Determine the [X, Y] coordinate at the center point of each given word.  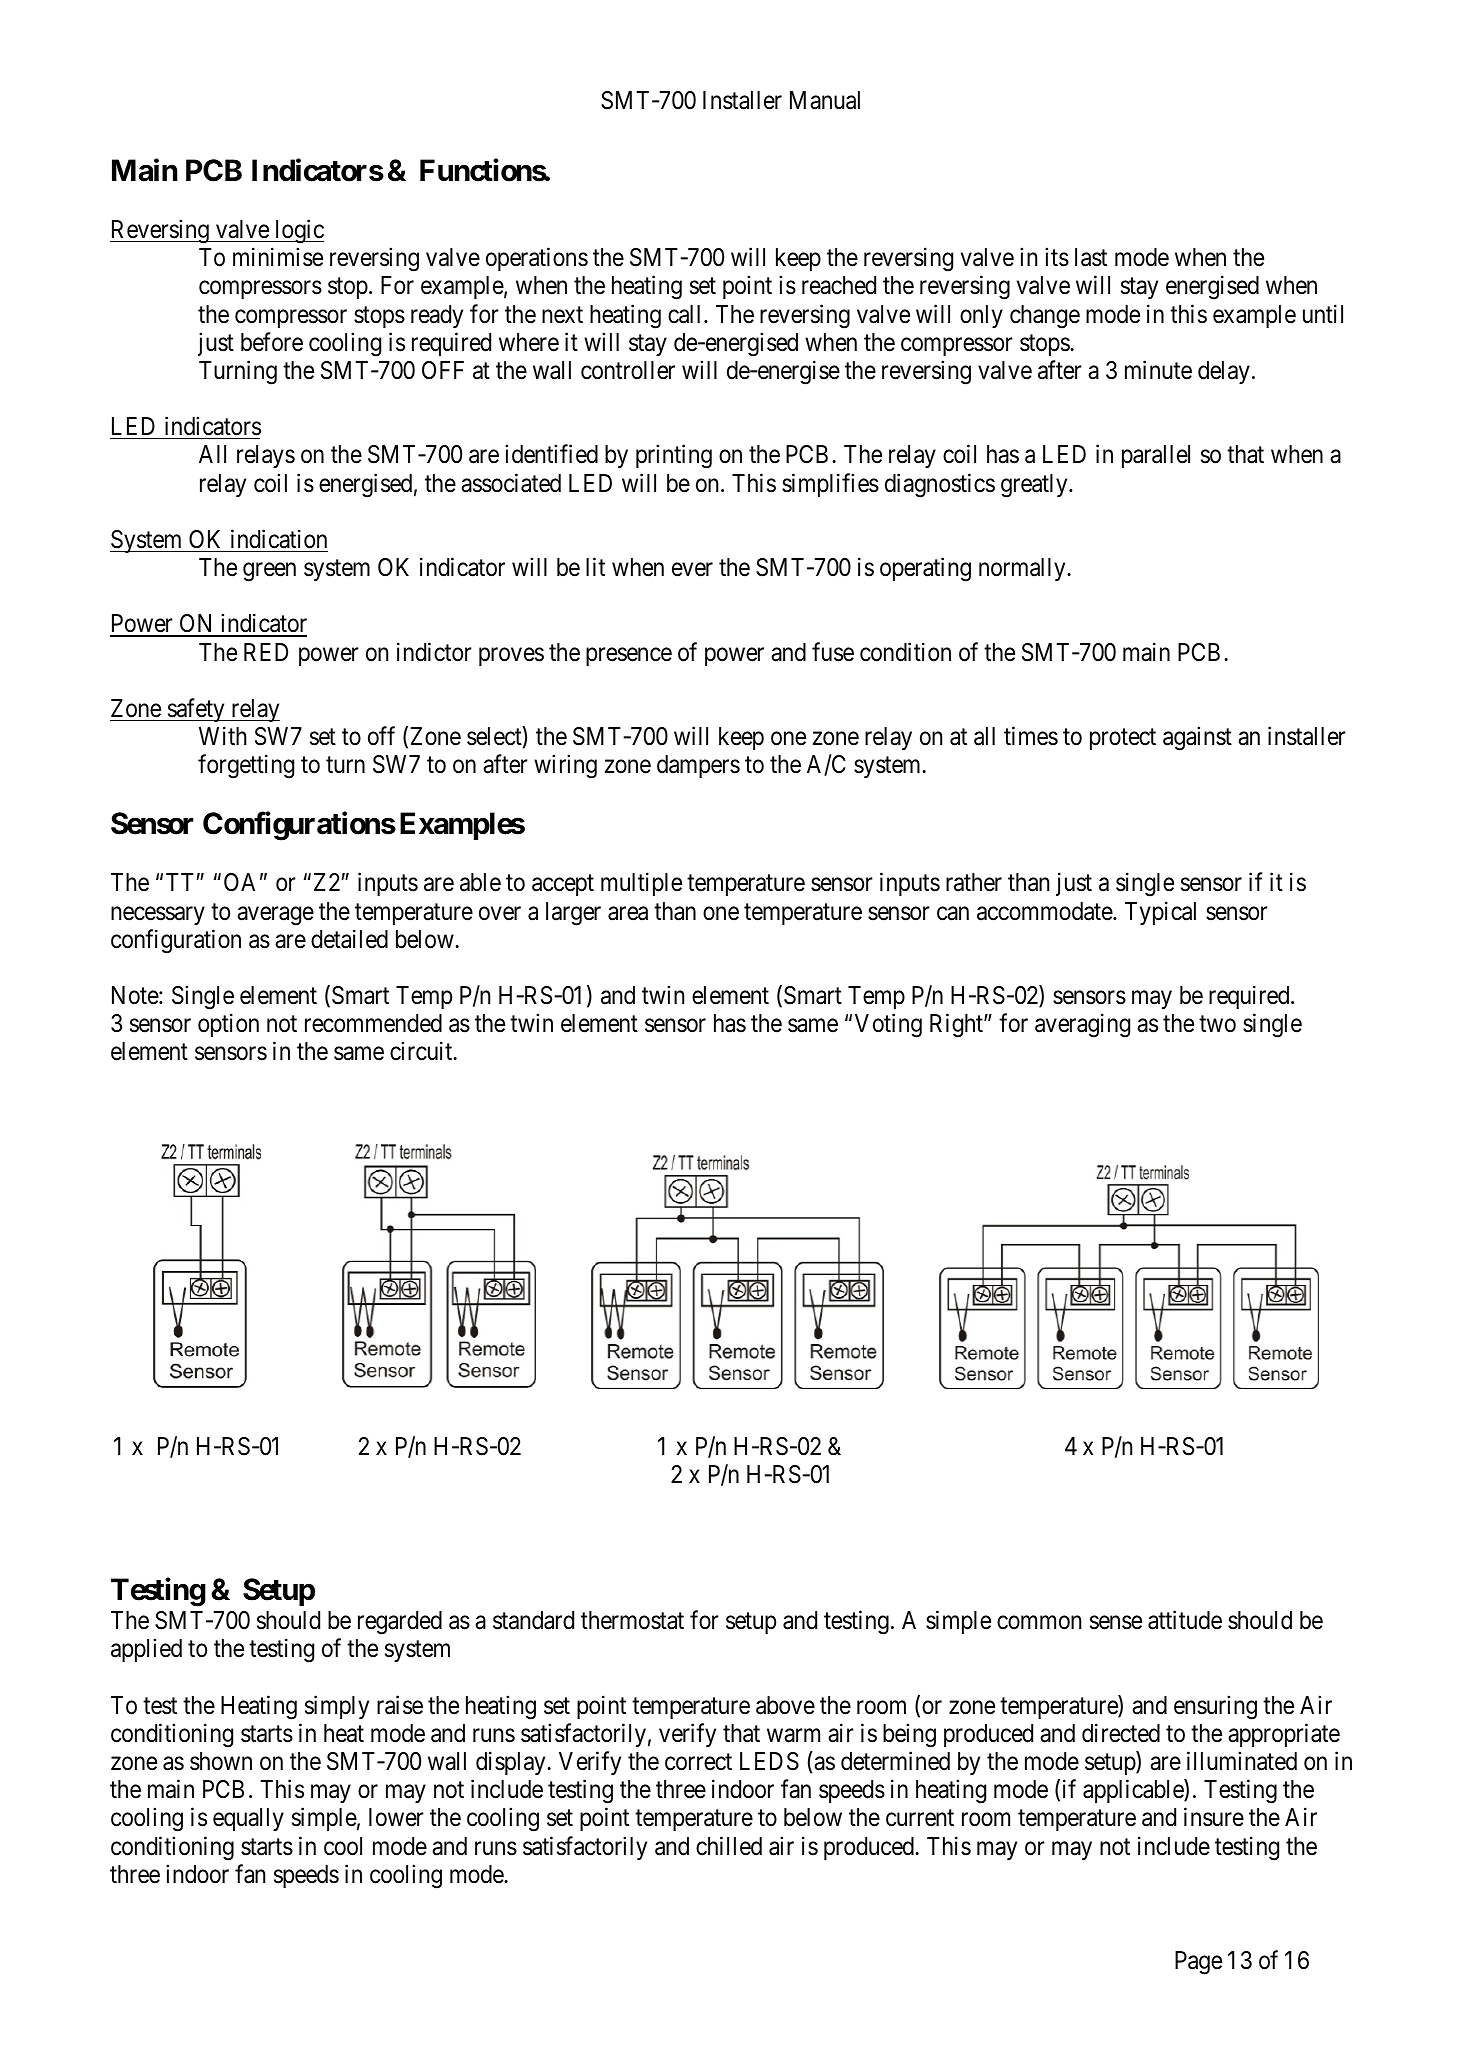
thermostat [632, 1620]
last [1091, 257]
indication [279, 539]
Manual [825, 100]
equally [248, 1819]
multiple [641, 884]
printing [674, 457]
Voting [888, 1025]
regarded [400, 1623]
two [1217, 1024]
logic [298, 231]
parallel [1156, 456]
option [228, 1025]
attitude [1185, 1620]
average [275, 916]
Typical [1160, 913]
